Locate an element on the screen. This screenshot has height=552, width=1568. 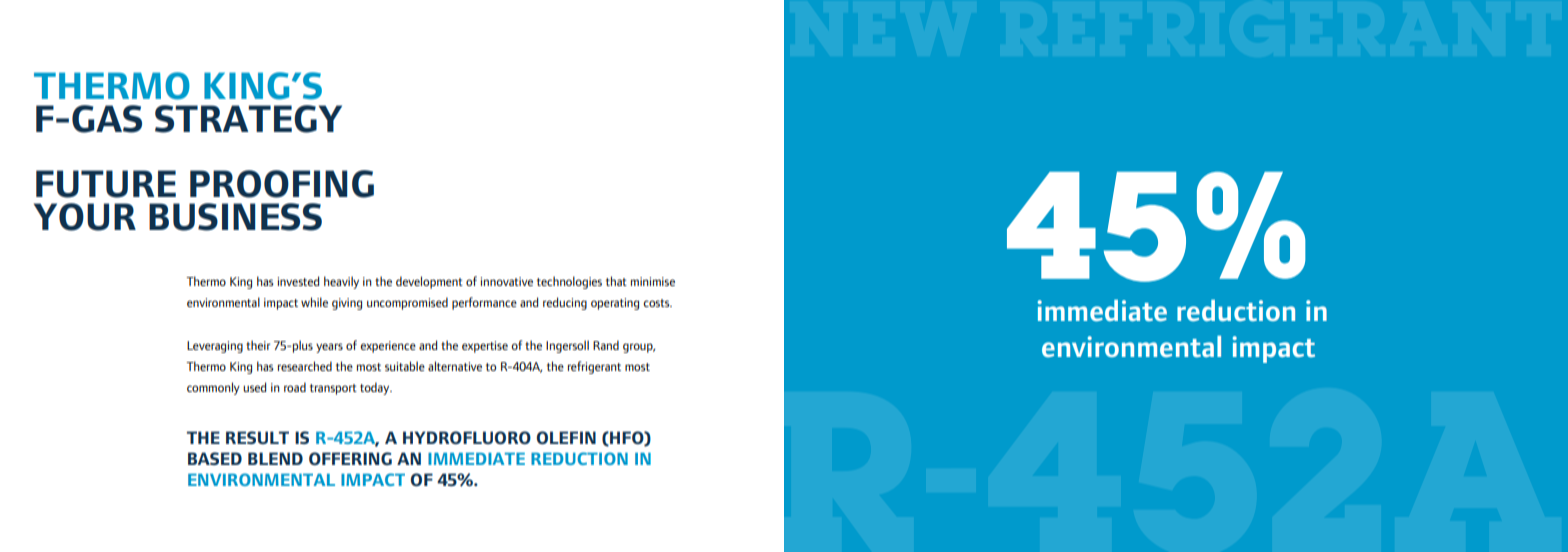
PROOFING is located at coordinates (282, 184).
